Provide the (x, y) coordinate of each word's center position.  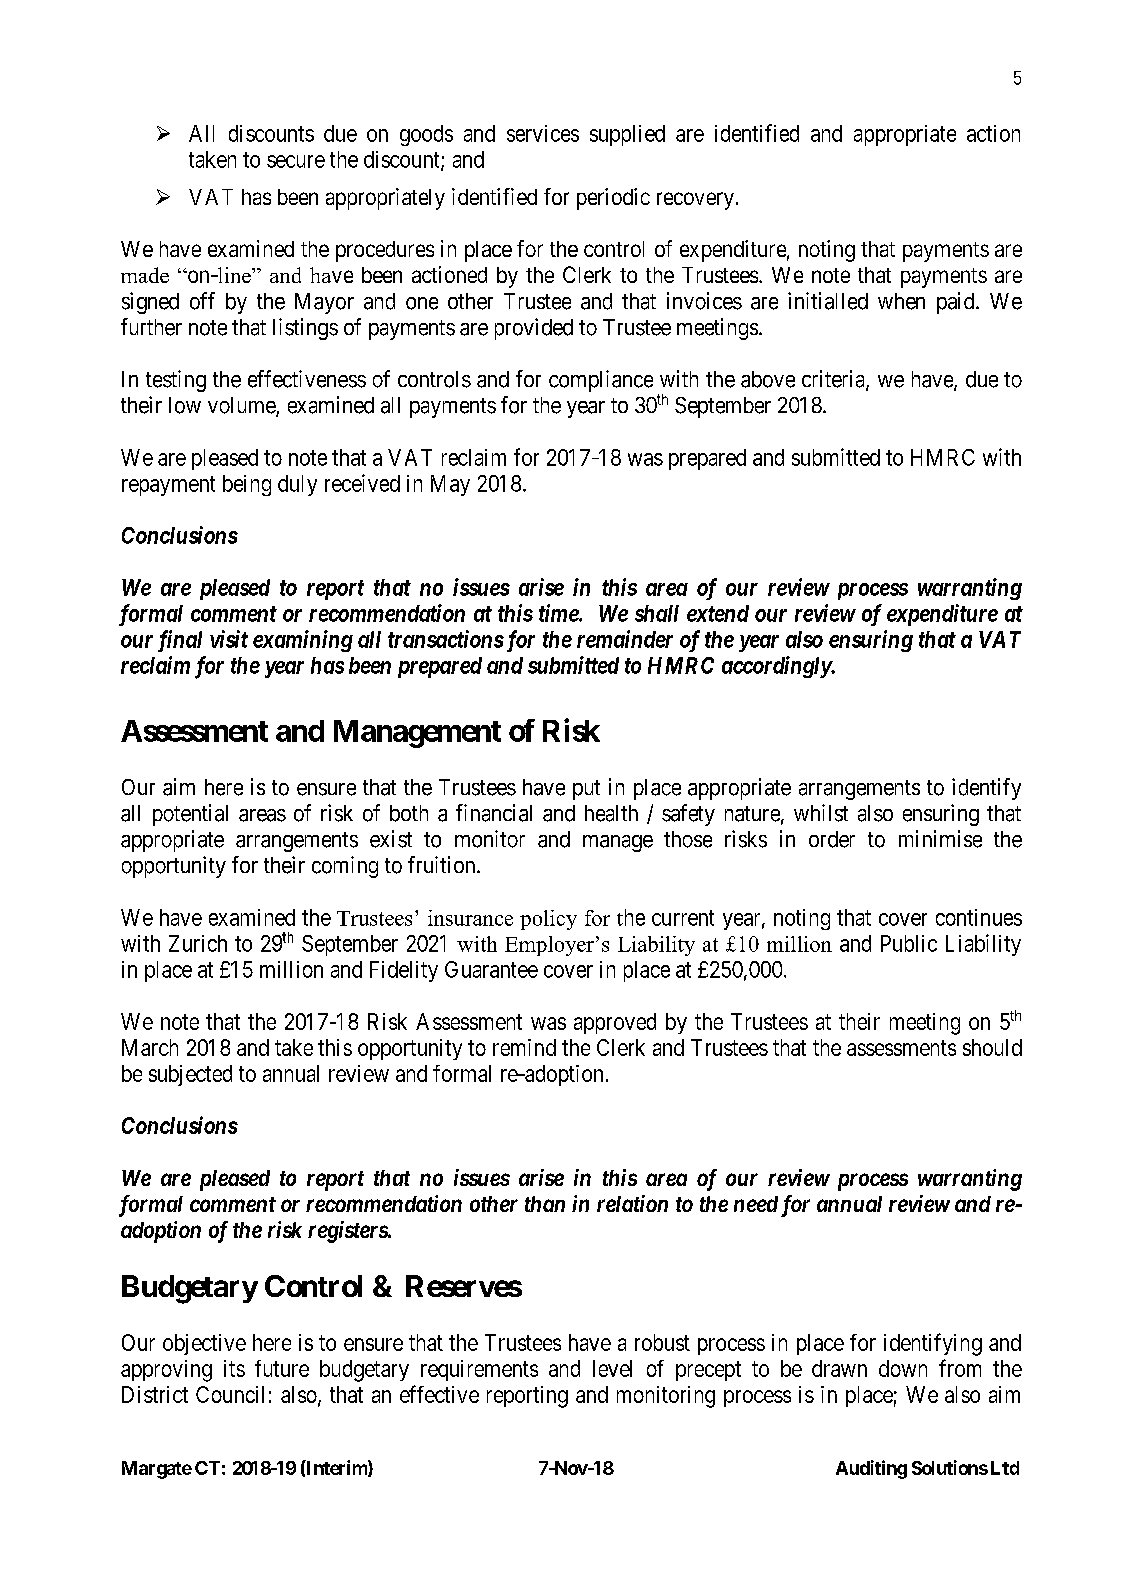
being (247, 485)
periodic (613, 199)
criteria (834, 380)
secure (296, 161)
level (612, 1368)
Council (230, 1394)
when (901, 301)
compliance (601, 381)
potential (190, 815)
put (586, 790)
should (992, 1047)
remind (524, 1047)
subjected (190, 1075)
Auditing (871, 1469)
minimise (940, 839)
